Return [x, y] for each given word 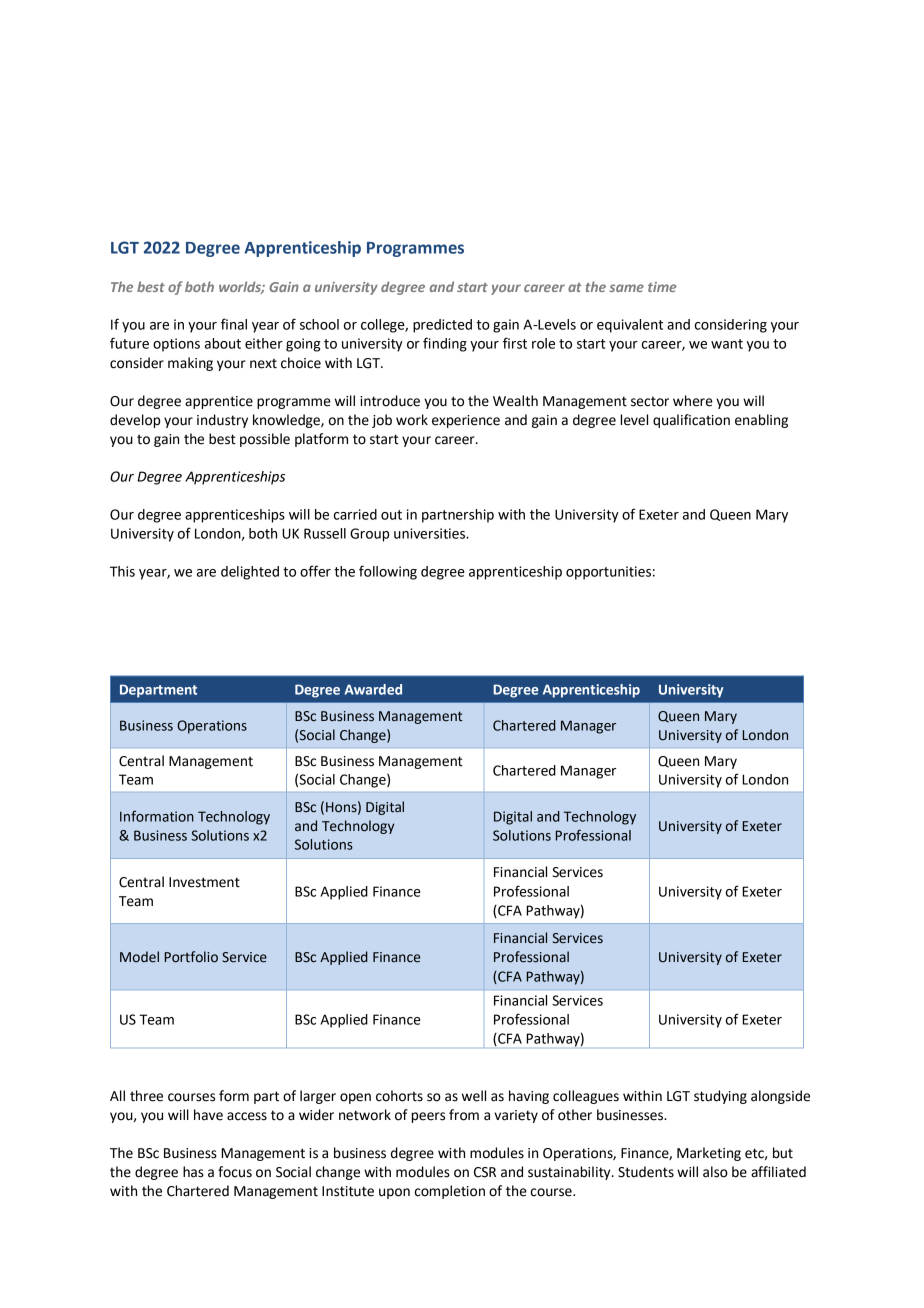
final [234, 324]
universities [431, 533]
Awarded [373, 689]
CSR [485, 1172]
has [193, 1172]
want [727, 344]
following [388, 572]
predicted [442, 326]
